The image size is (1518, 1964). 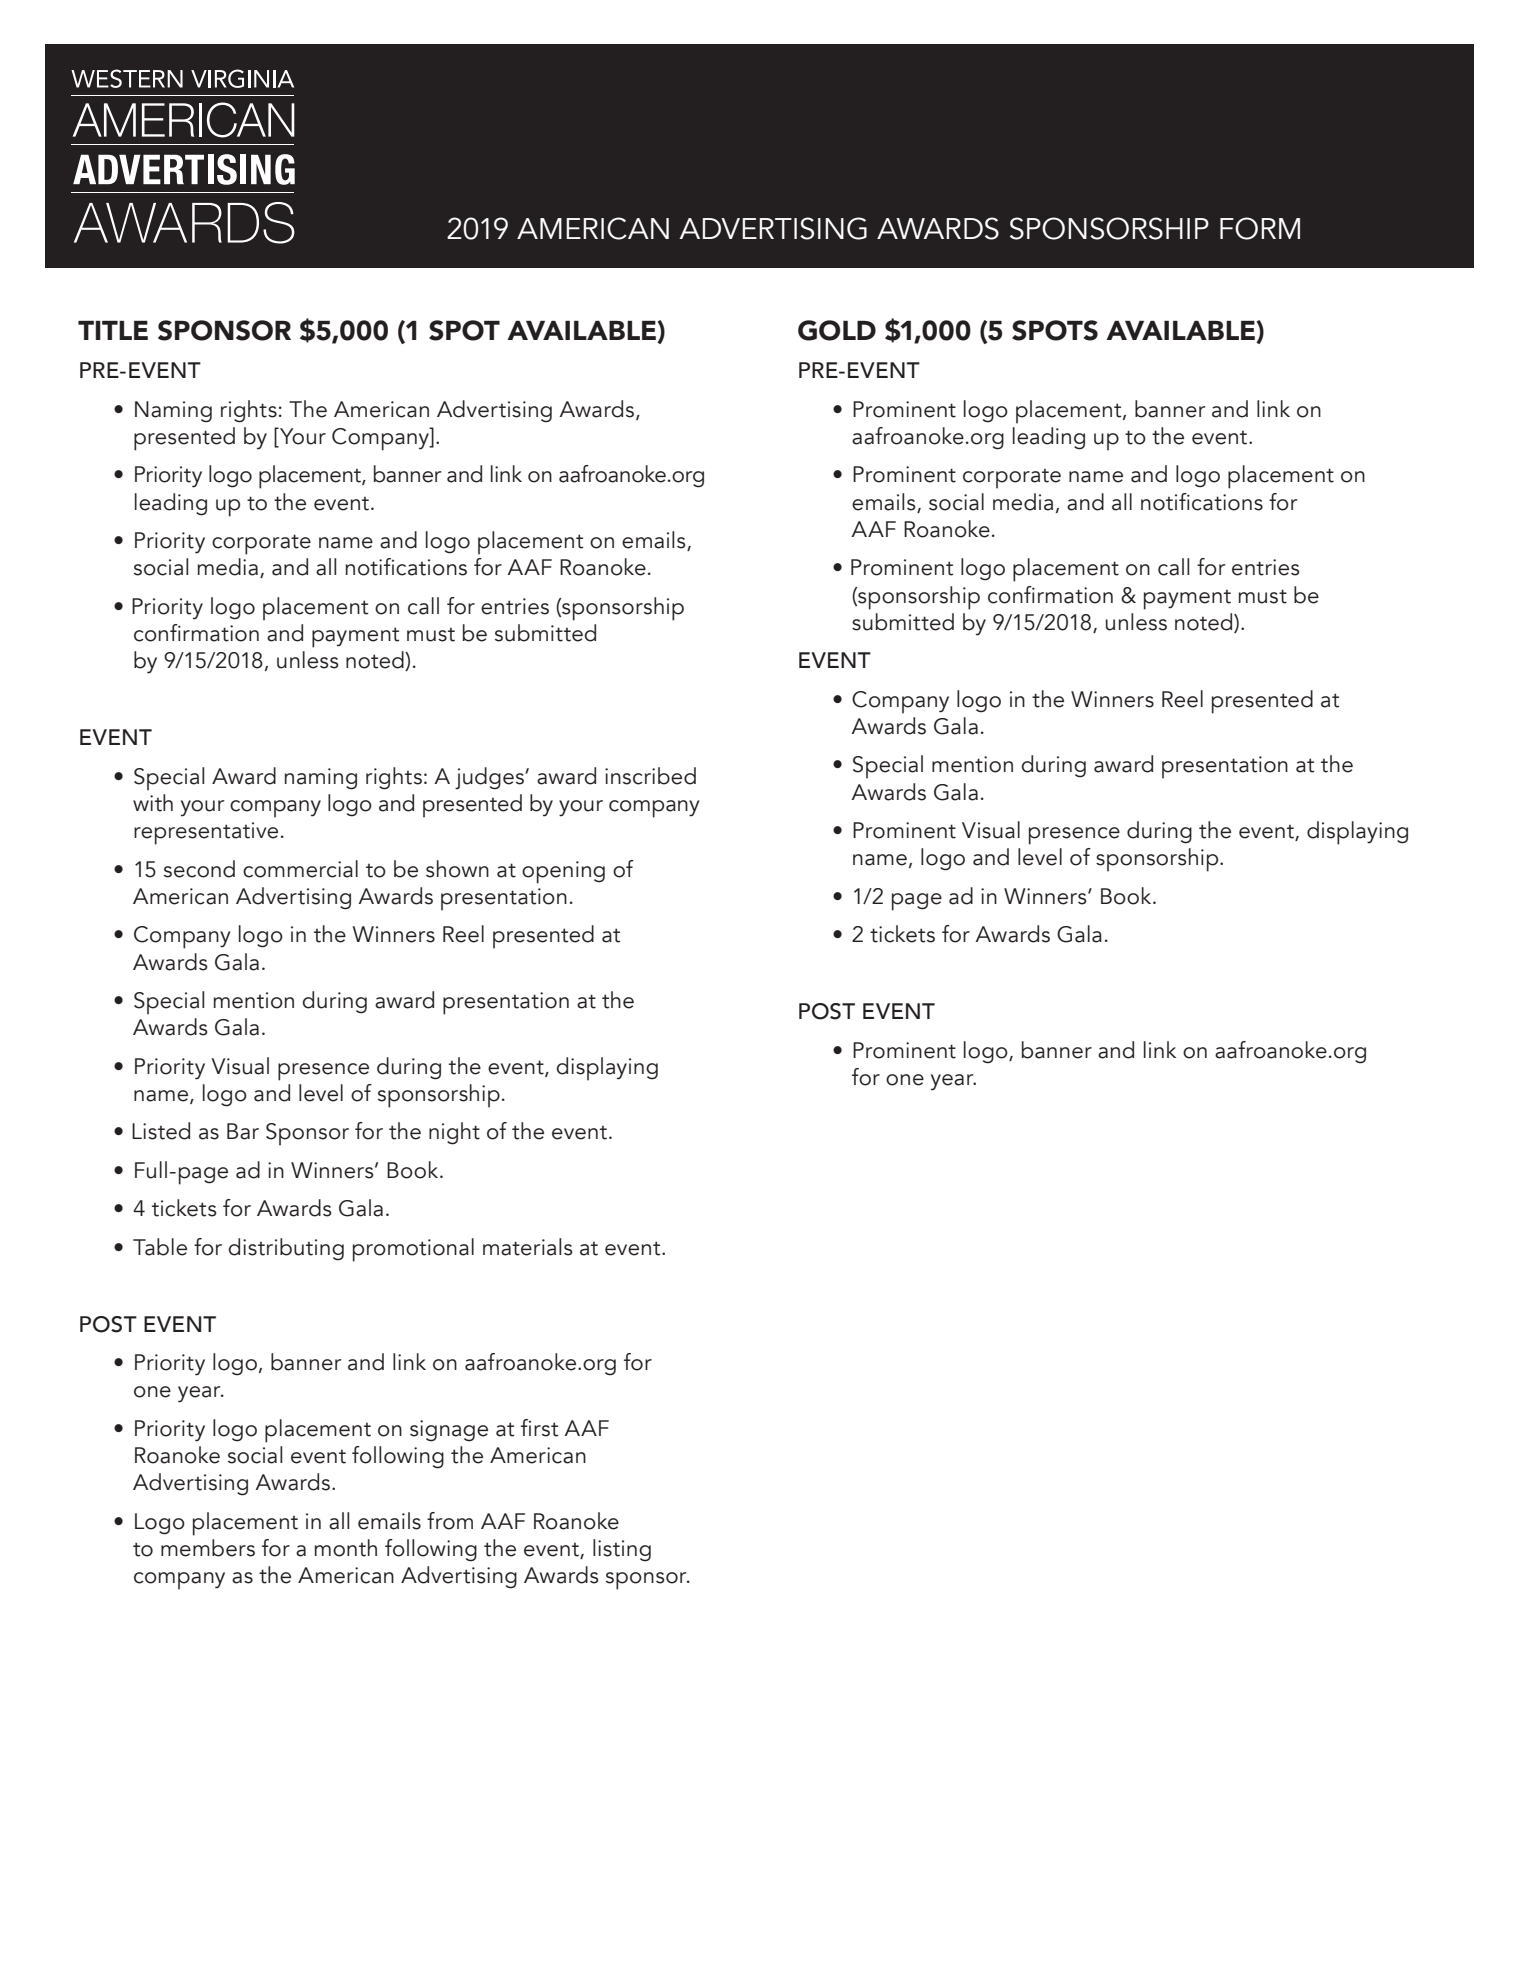 I want to click on first, so click(x=539, y=1428).
